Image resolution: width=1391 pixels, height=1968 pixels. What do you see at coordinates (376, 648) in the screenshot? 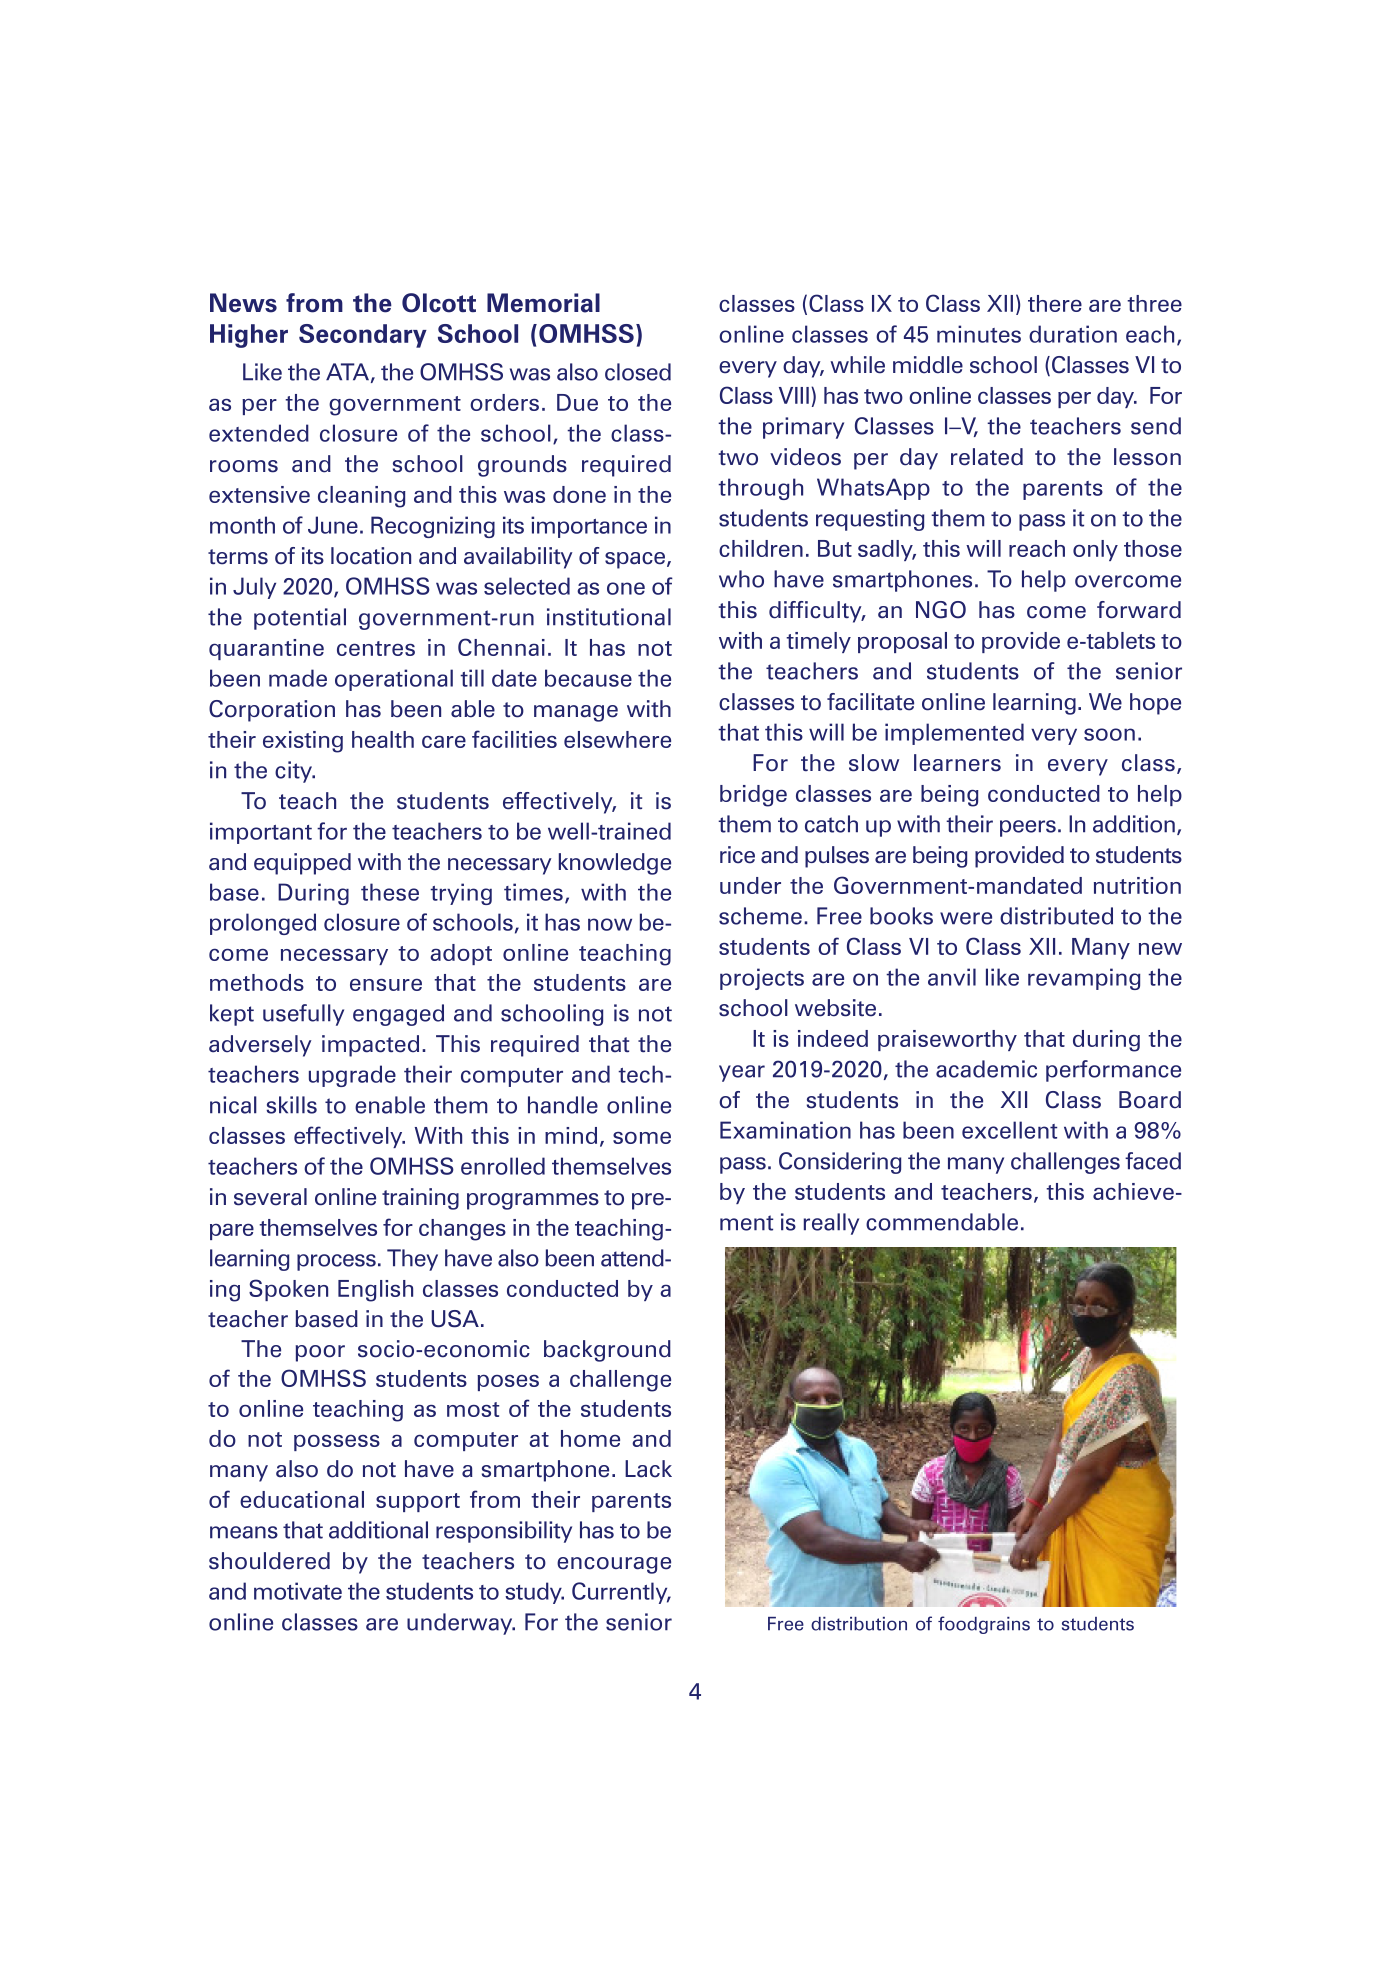
I see `centres` at bounding box center [376, 648].
